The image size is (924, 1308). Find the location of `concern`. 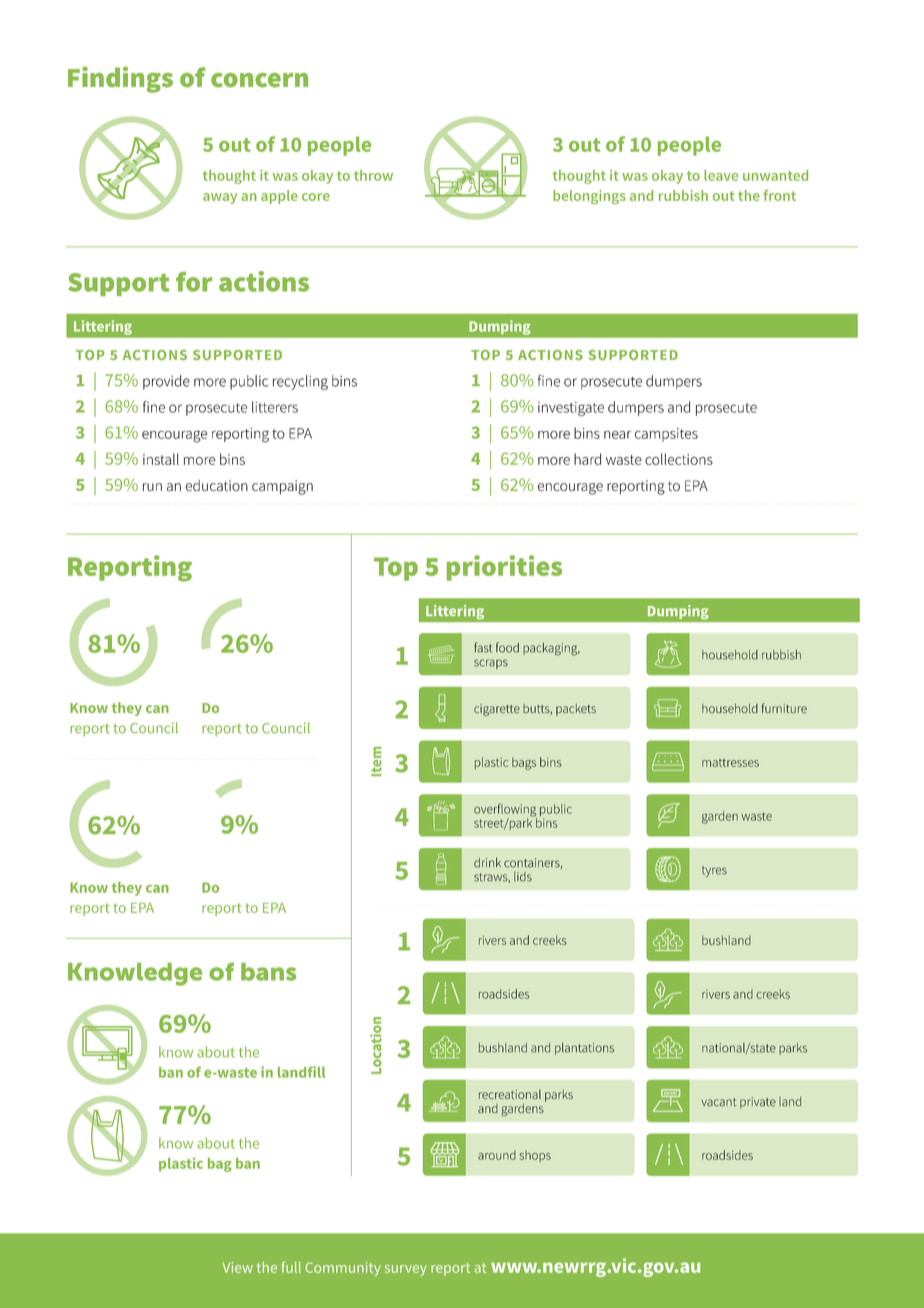

concern is located at coordinates (259, 80).
